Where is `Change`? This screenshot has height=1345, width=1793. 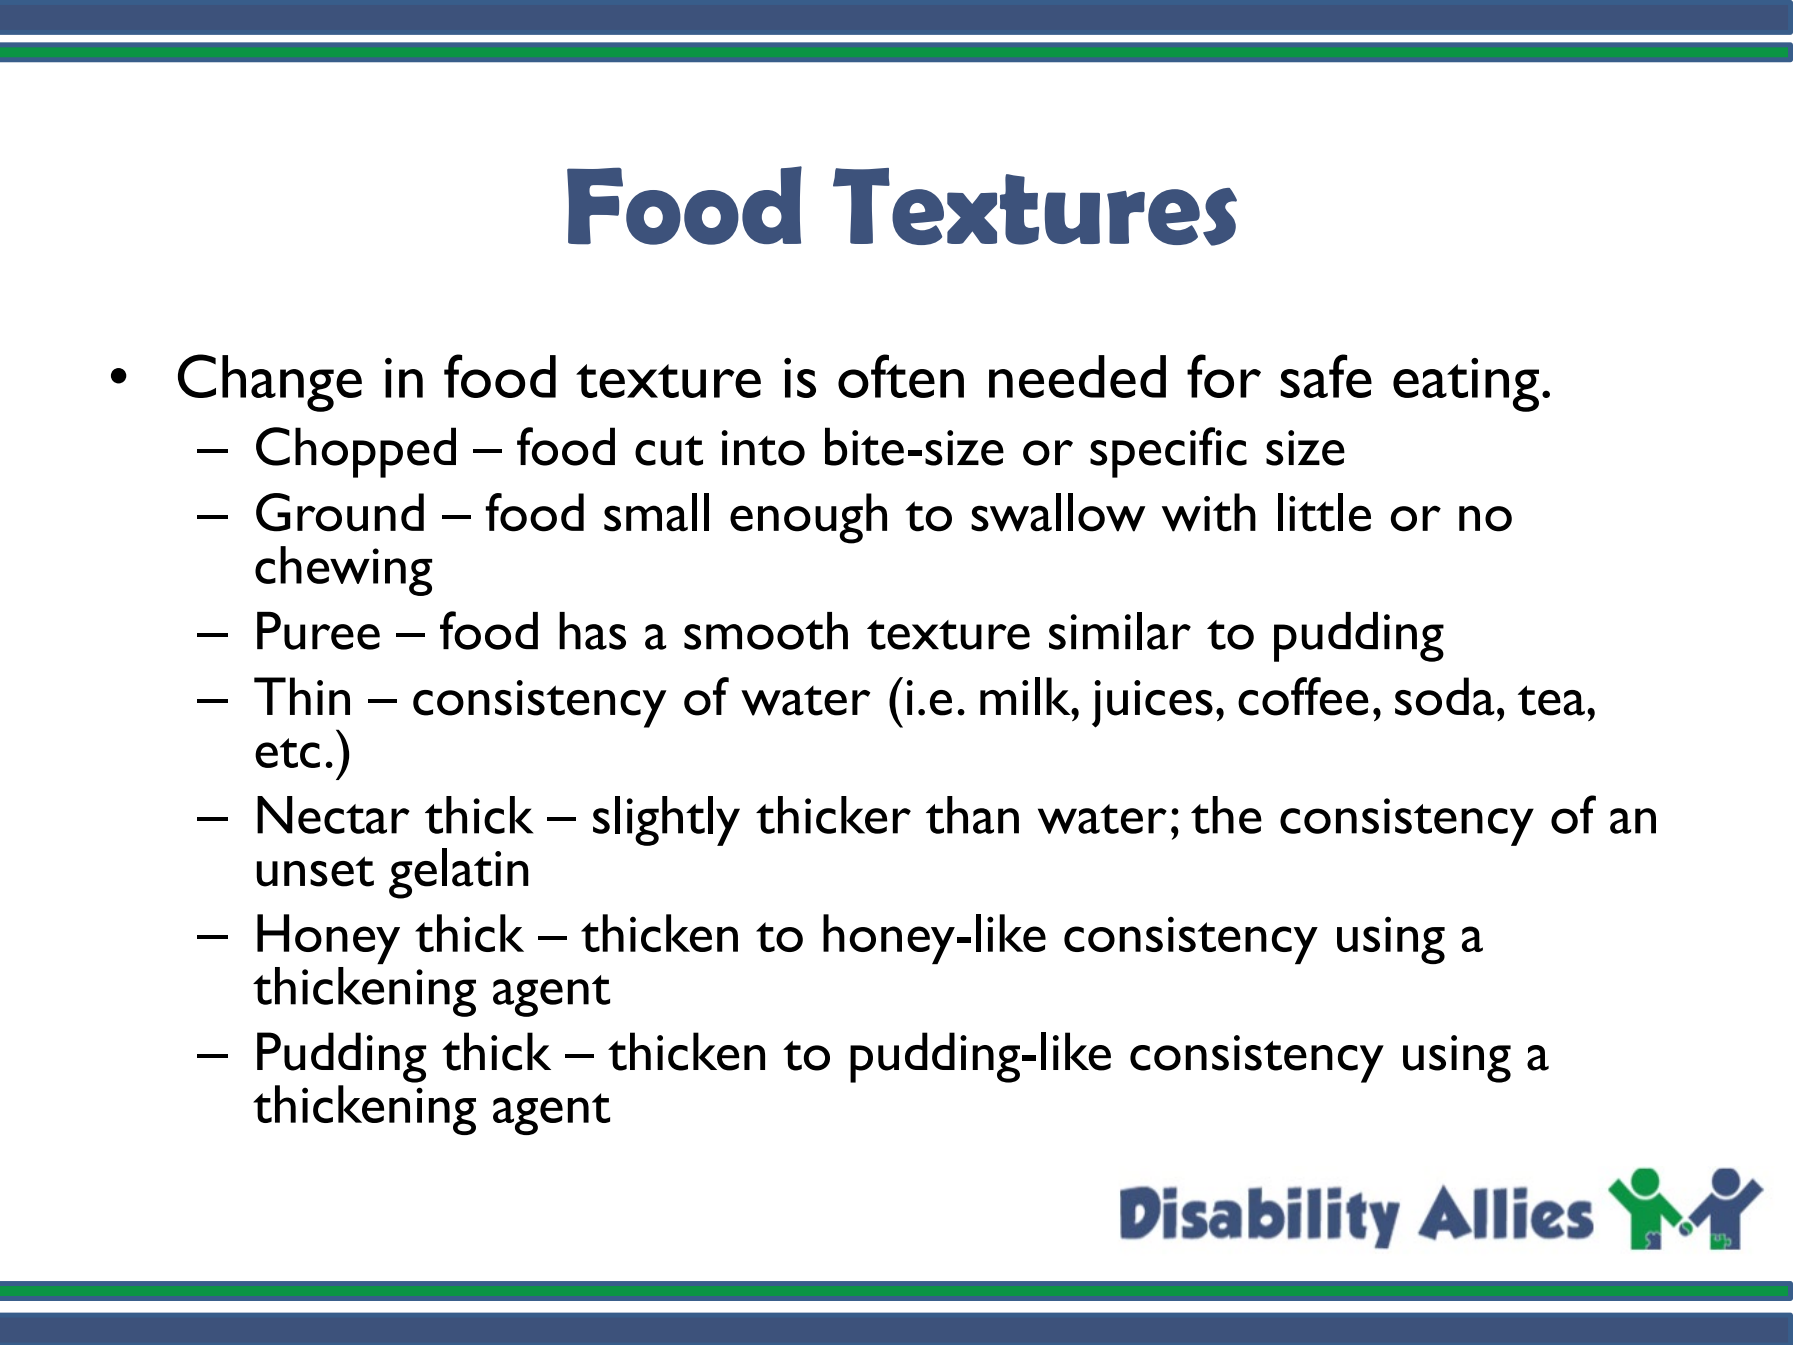 Change is located at coordinates (270, 383).
